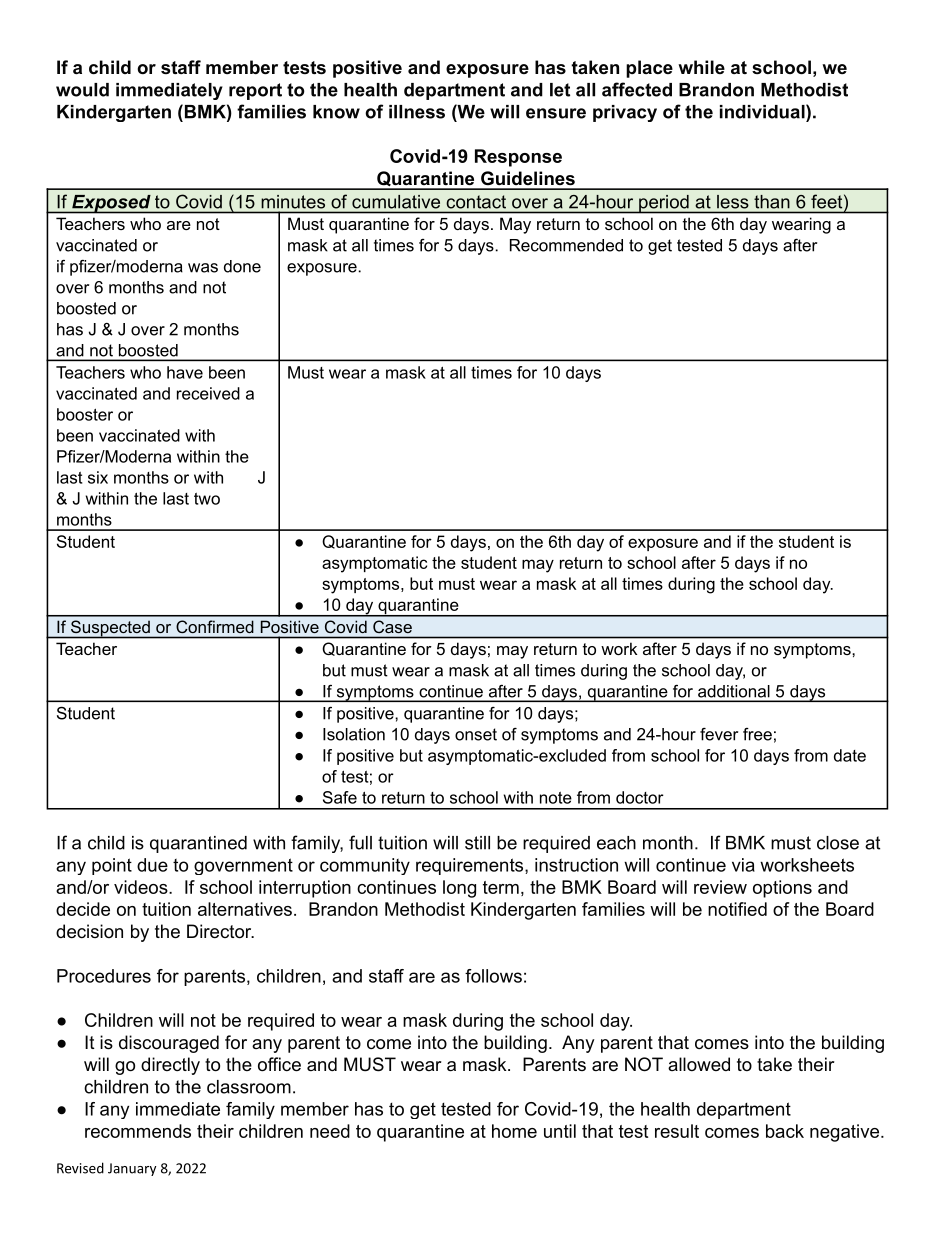 The width and height of the screenshot is (952, 1233). What do you see at coordinates (757, 734) in the screenshot?
I see `free` at bounding box center [757, 734].
